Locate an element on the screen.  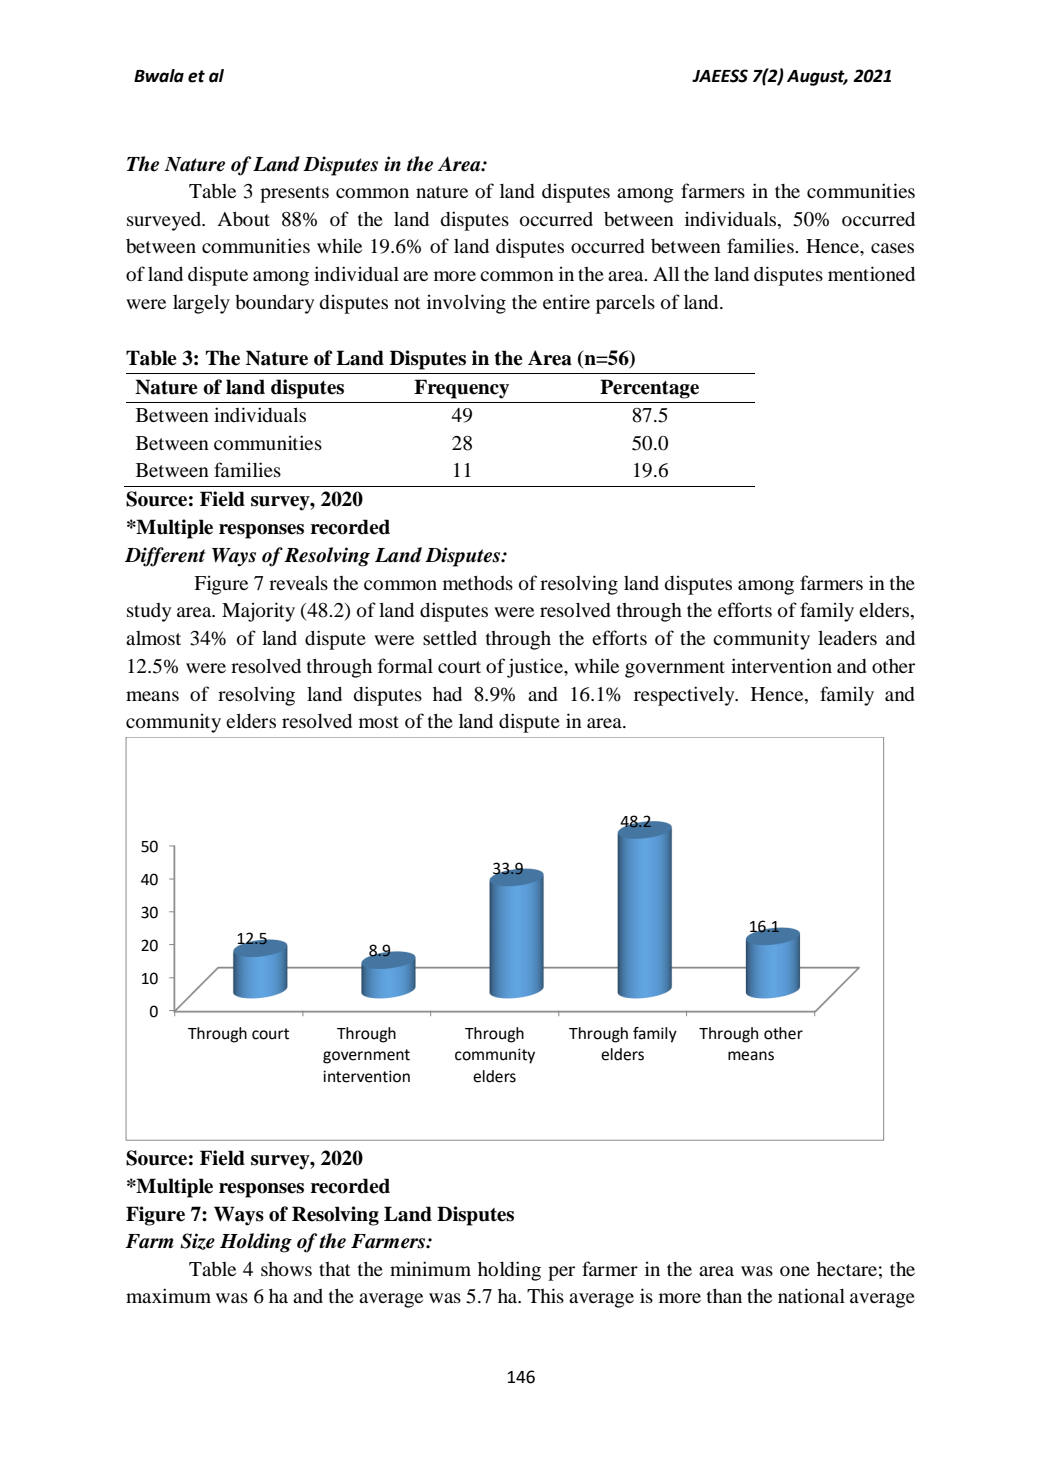
respectively is located at coordinates (685, 696).
